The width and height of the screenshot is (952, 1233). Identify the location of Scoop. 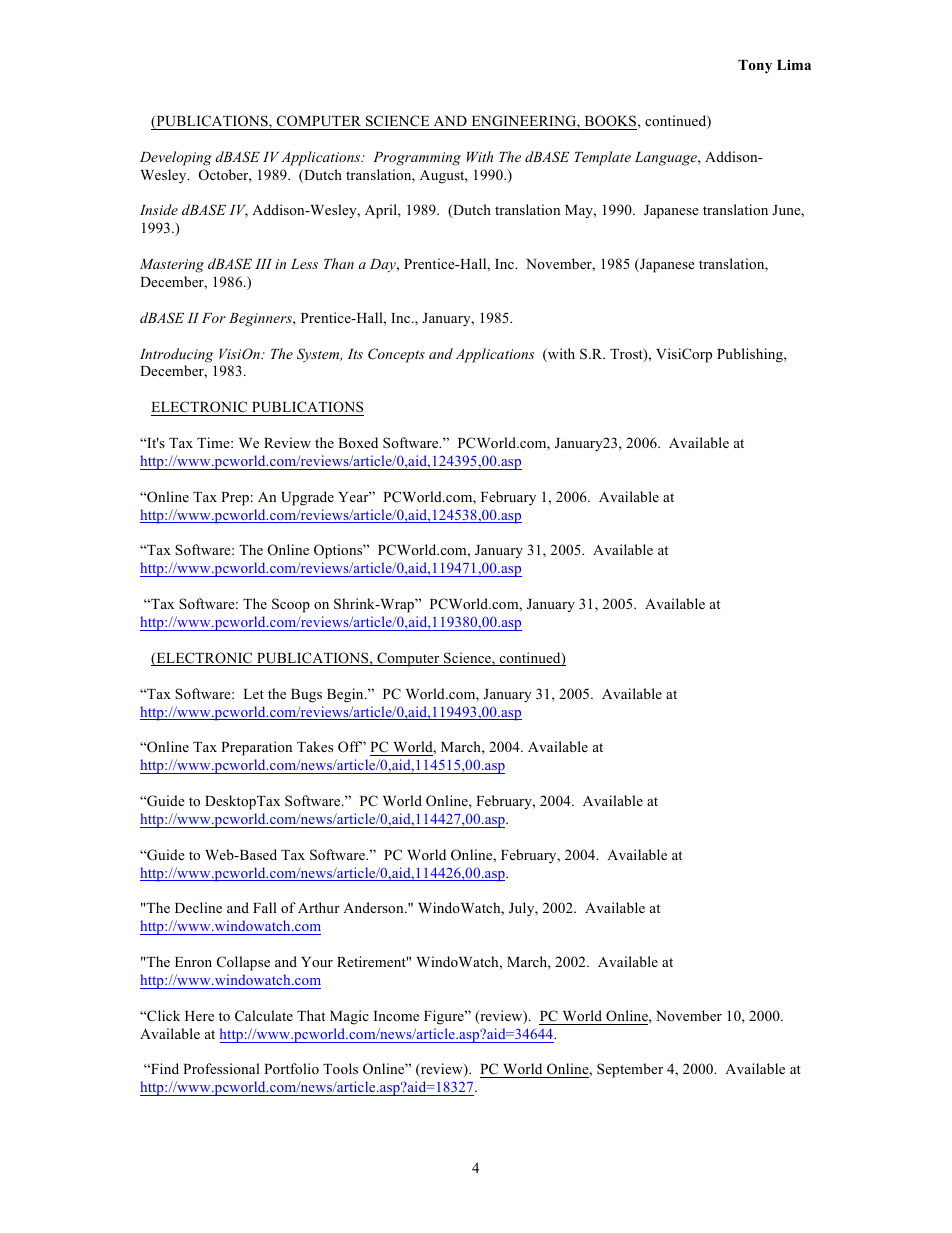
(291, 605).
